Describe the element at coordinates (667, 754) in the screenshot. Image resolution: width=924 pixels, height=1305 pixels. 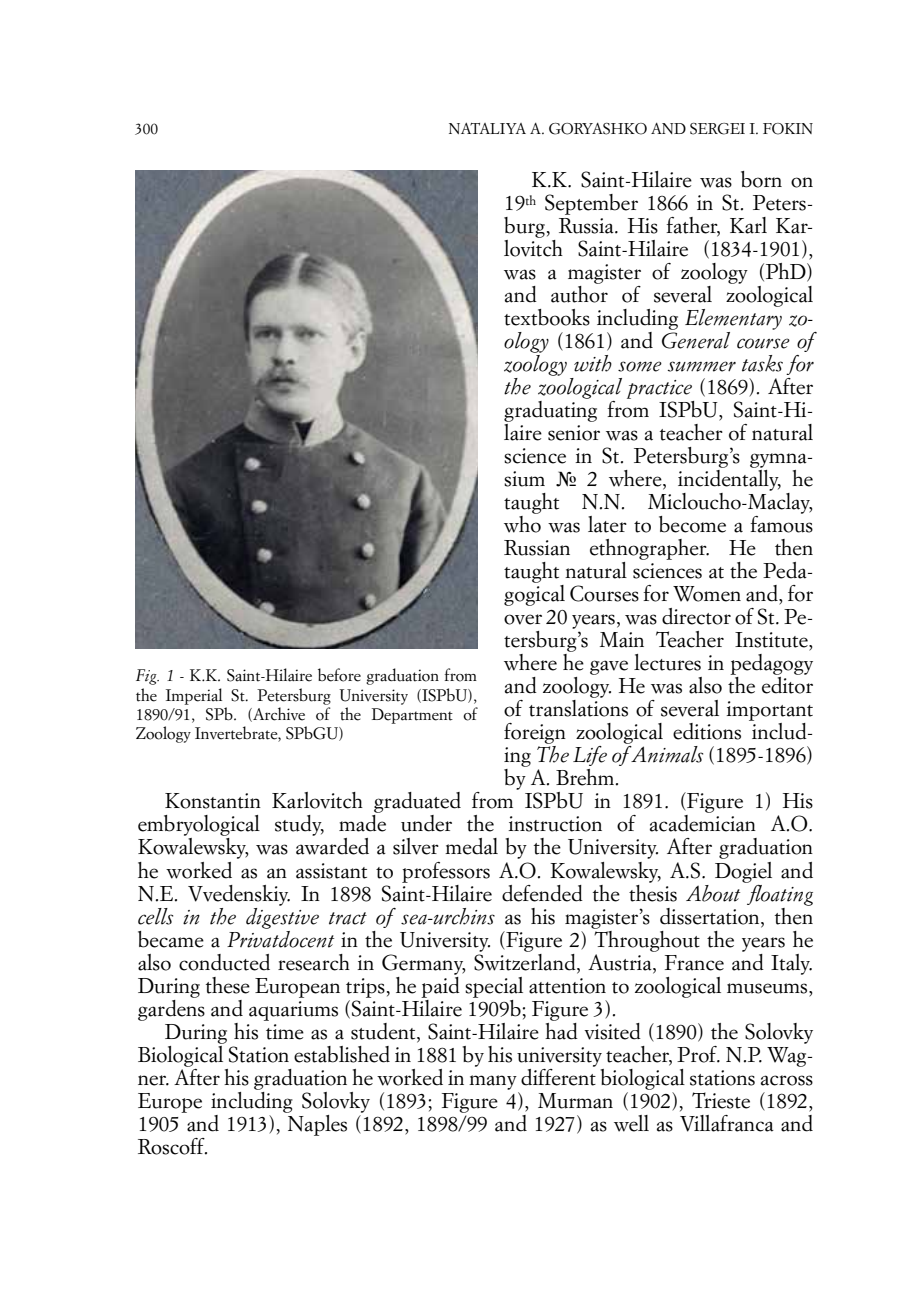
I see `Animals` at that location.
